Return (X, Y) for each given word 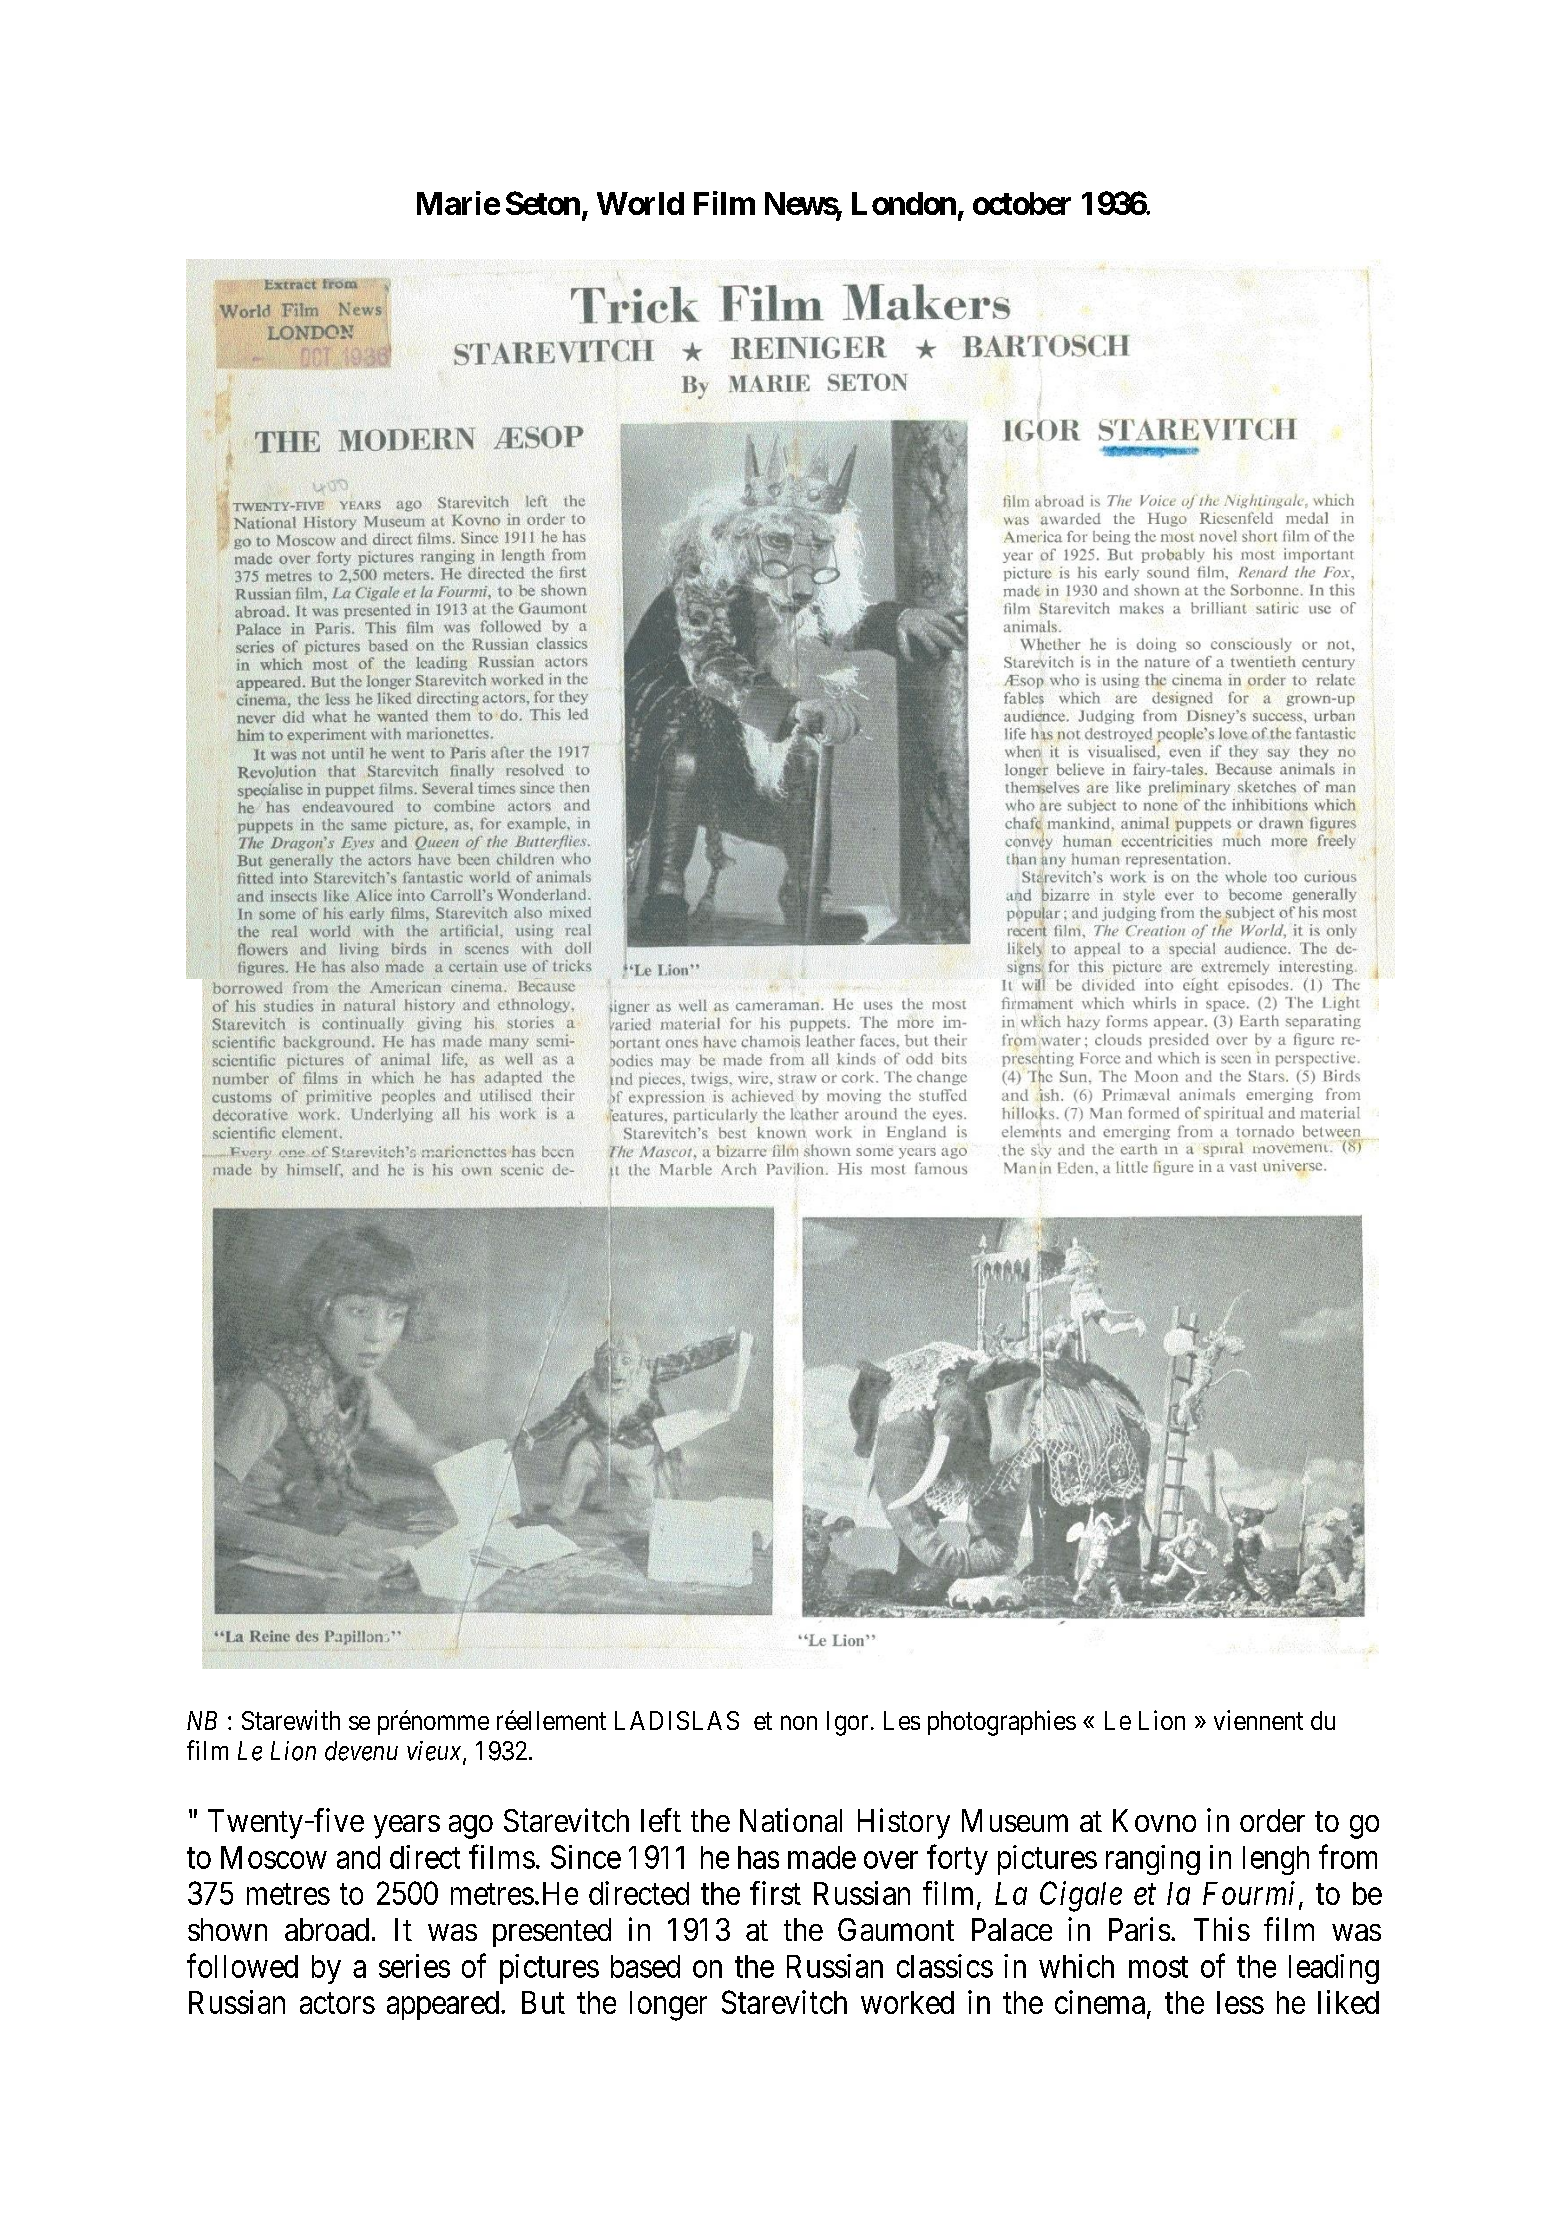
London (904, 203)
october (1022, 203)
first (775, 1893)
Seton (543, 203)
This (1222, 1929)
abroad (327, 1929)
